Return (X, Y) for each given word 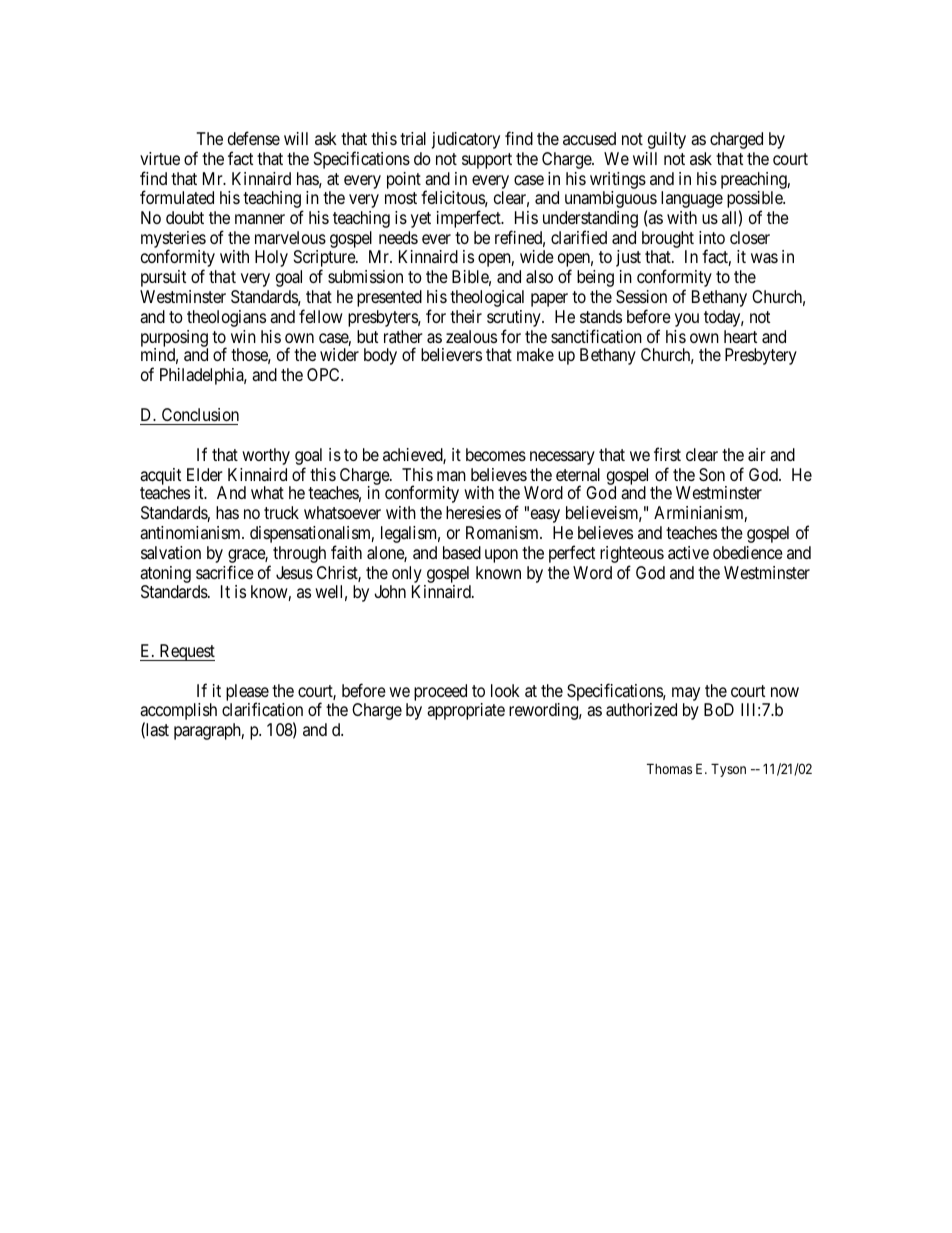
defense (254, 138)
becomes (496, 454)
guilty (667, 140)
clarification (262, 709)
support (487, 161)
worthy (266, 456)
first (667, 454)
